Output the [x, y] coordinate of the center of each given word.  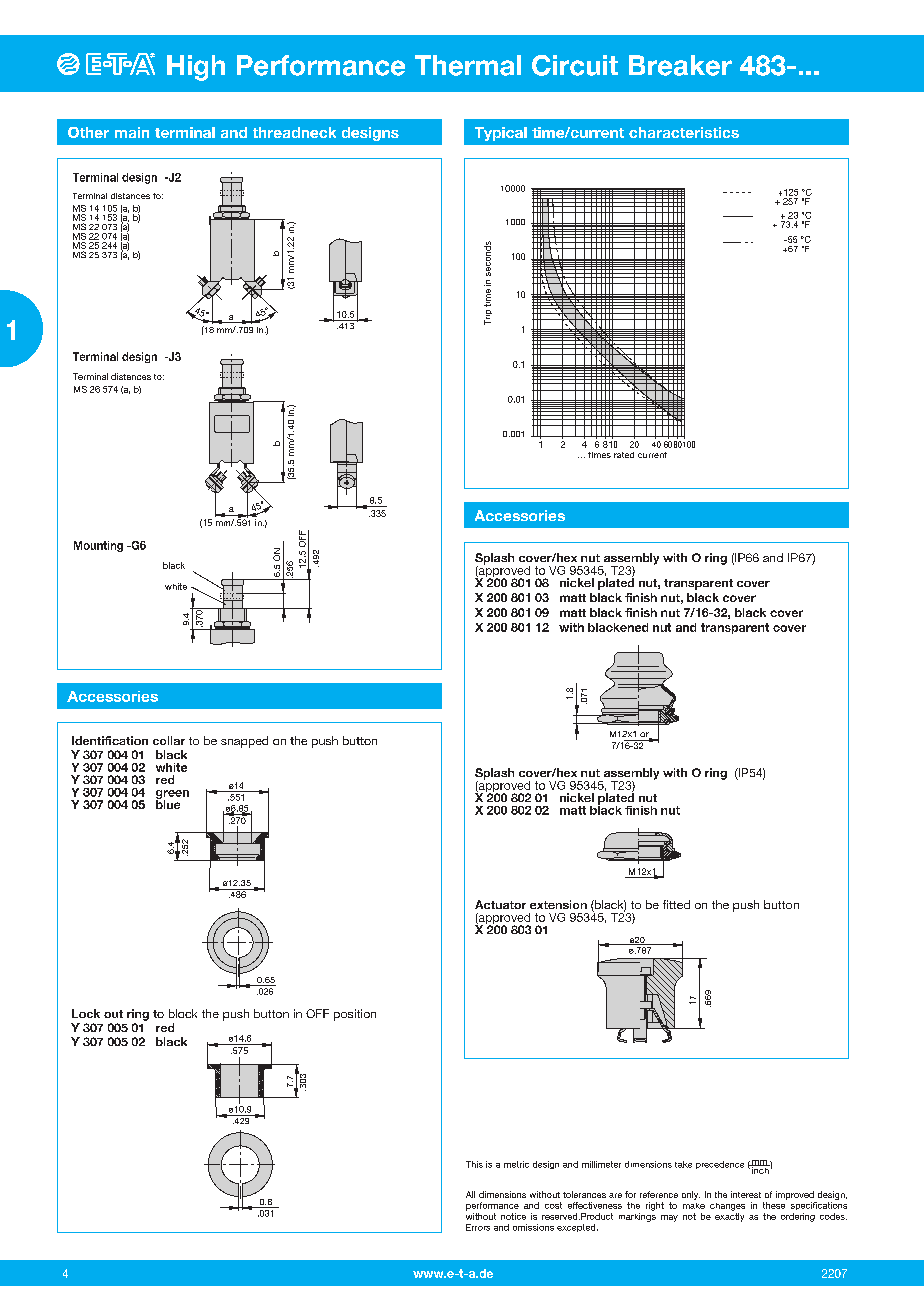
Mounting [98, 546]
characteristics [684, 132]
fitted [676, 904]
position [355, 1015]
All [470, 1194]
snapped [244, 742]
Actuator [500, 904]
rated [624, 455]
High [196, 68]
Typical [501, 134]
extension [558, 904]
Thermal [468, 65]
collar [169, 740]
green [172, 795]
